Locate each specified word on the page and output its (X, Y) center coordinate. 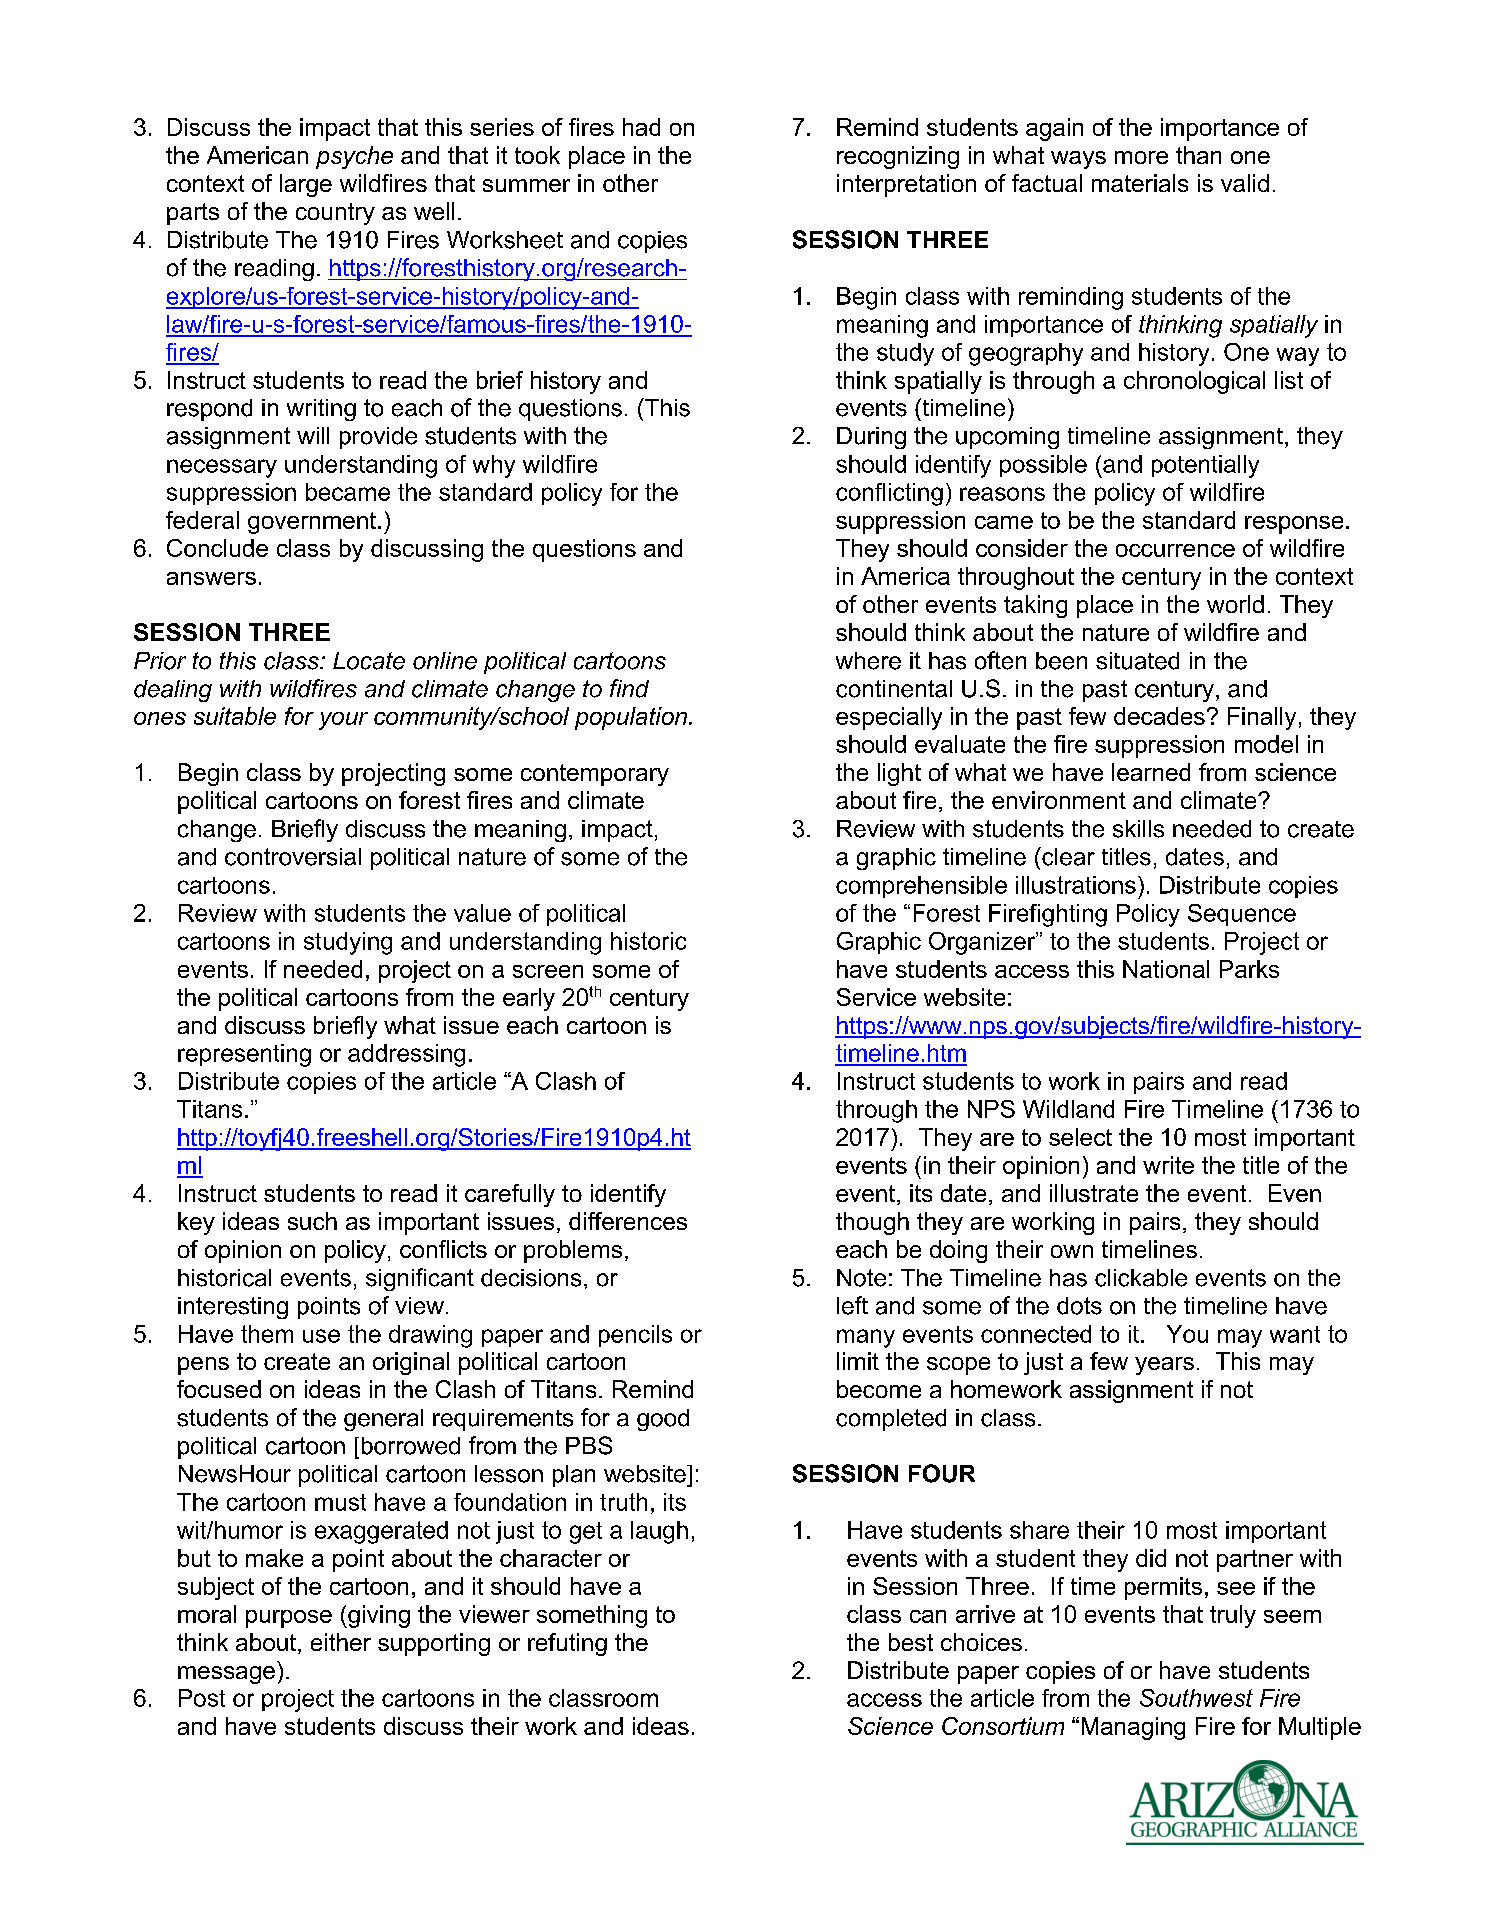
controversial (293, 857)
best (911, 1642)
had (641, 127)
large (306, 185)
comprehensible (921, 887)
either (341, 1642)
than (1198, 155)
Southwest (1196, 1698)
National (1166, 969)
